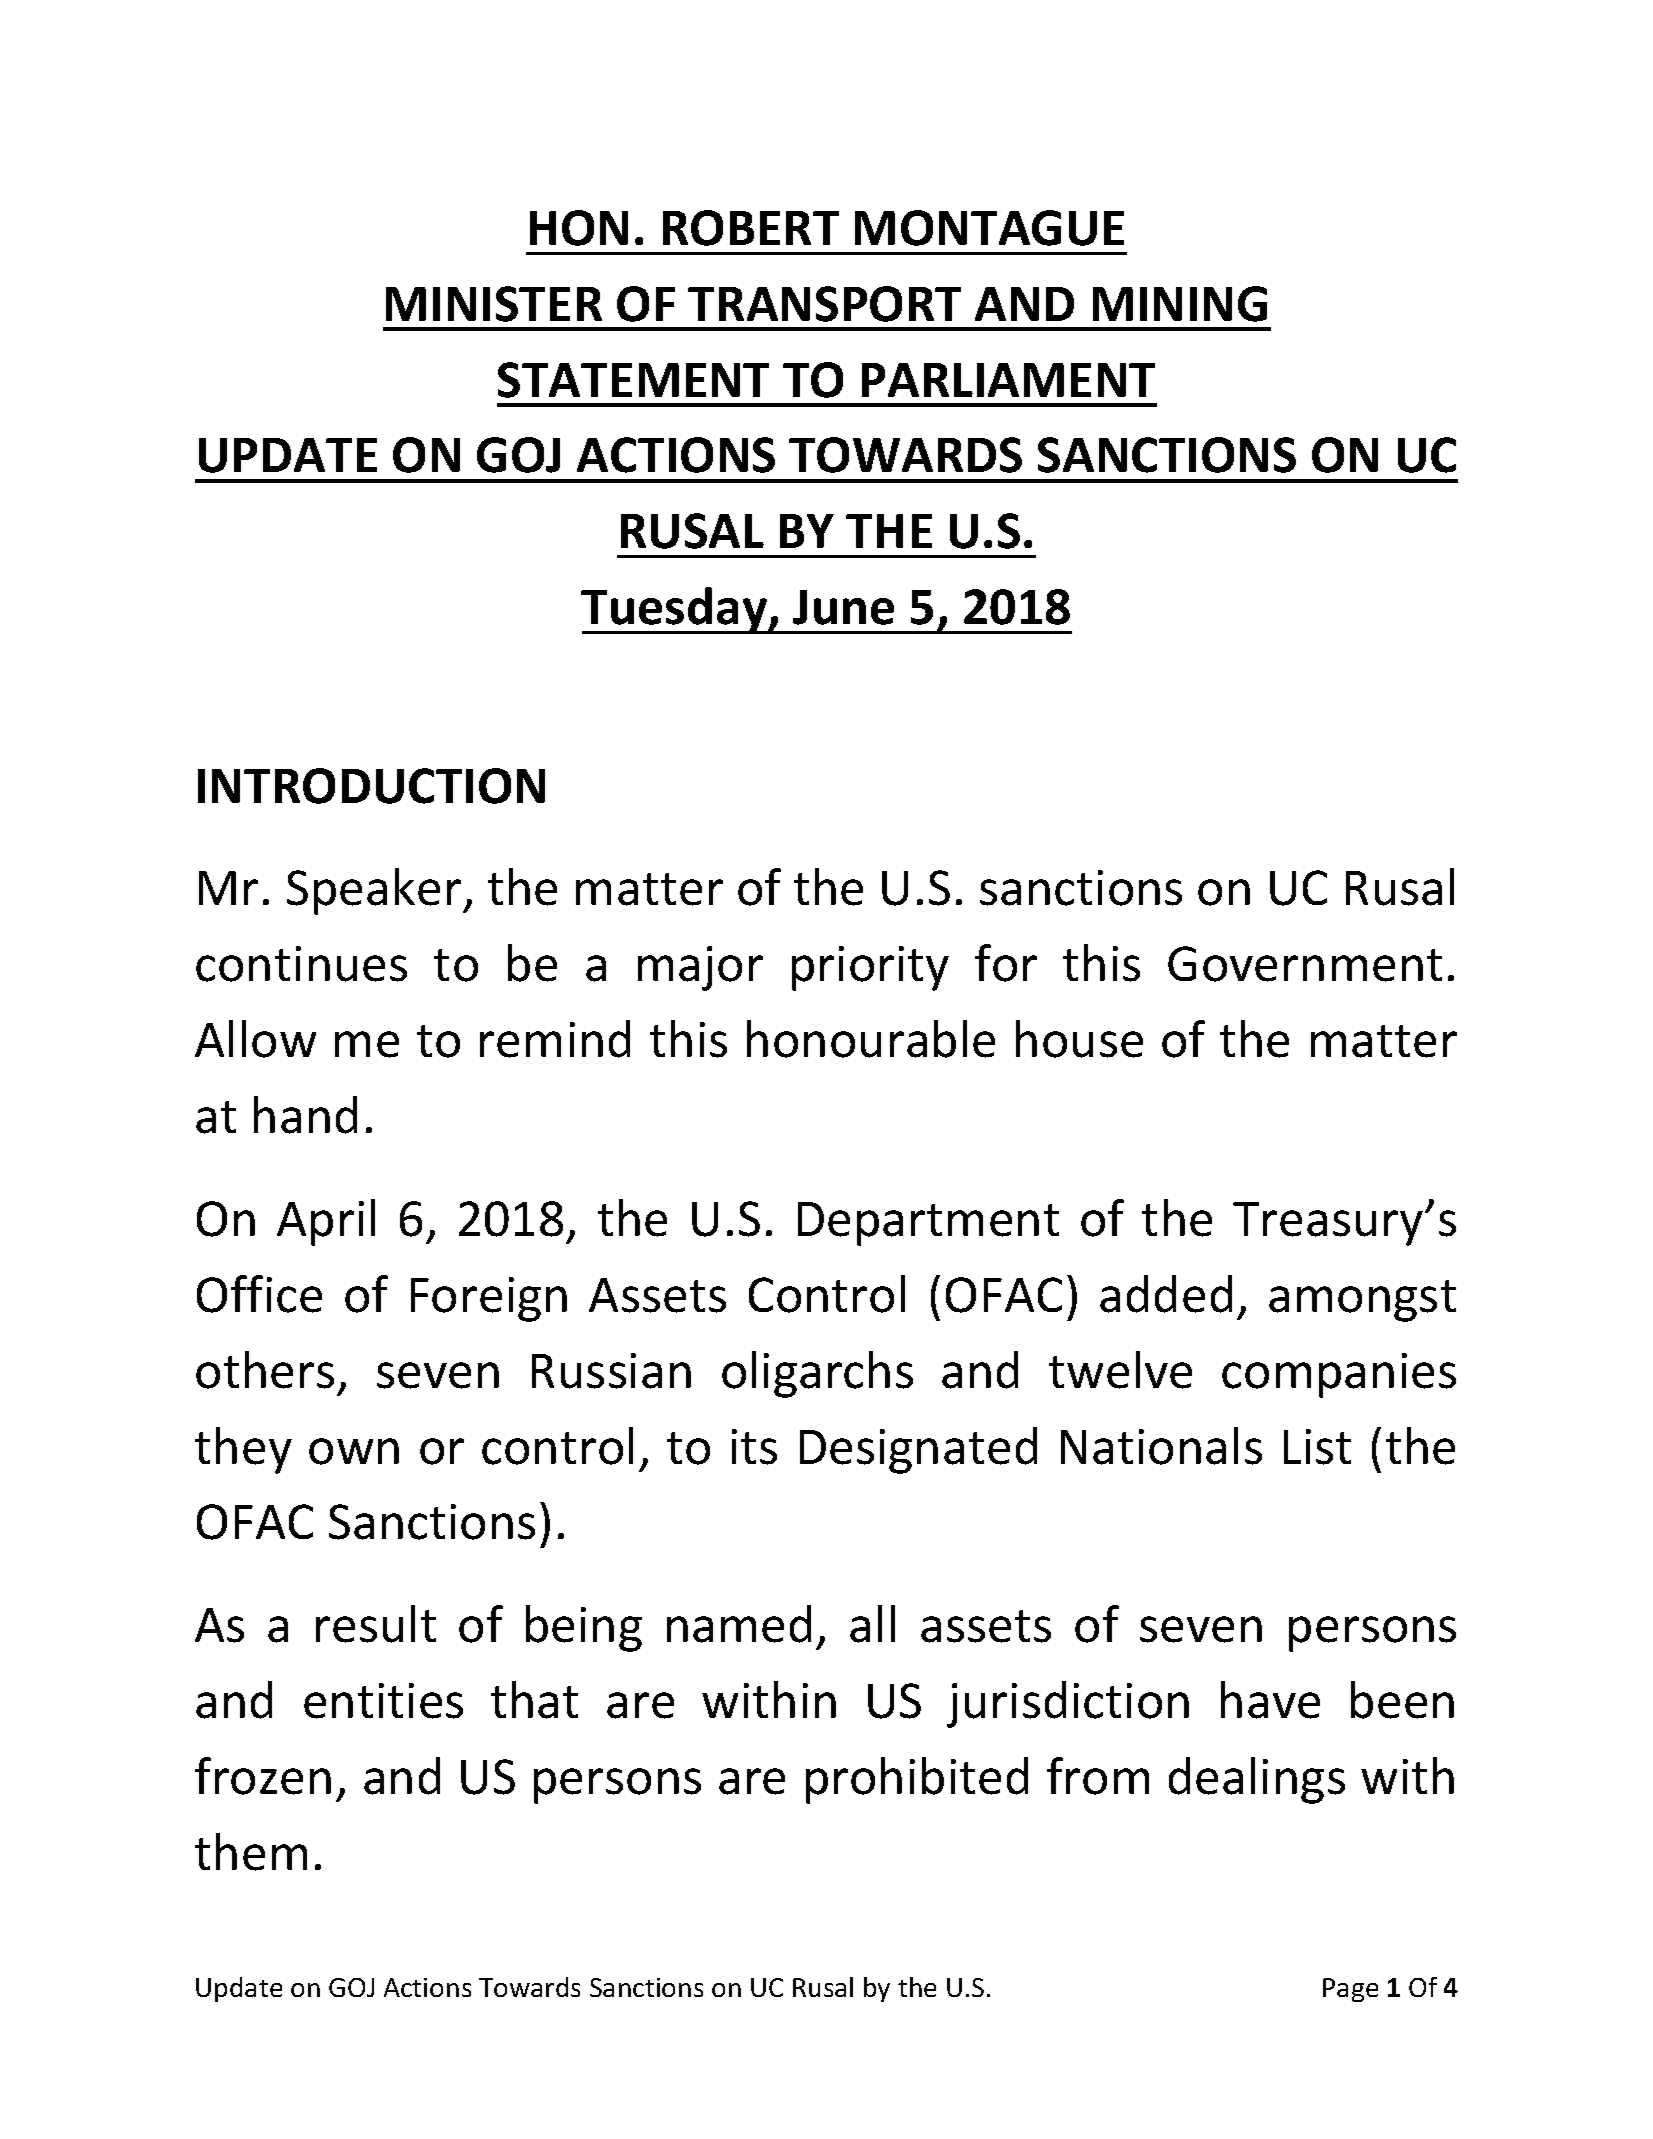 The height and width of the screenshot is (2139, 1653). Describe the element at coordinates (371, 786) in the screenshot. I see `INTRODUCTION` at that location.
